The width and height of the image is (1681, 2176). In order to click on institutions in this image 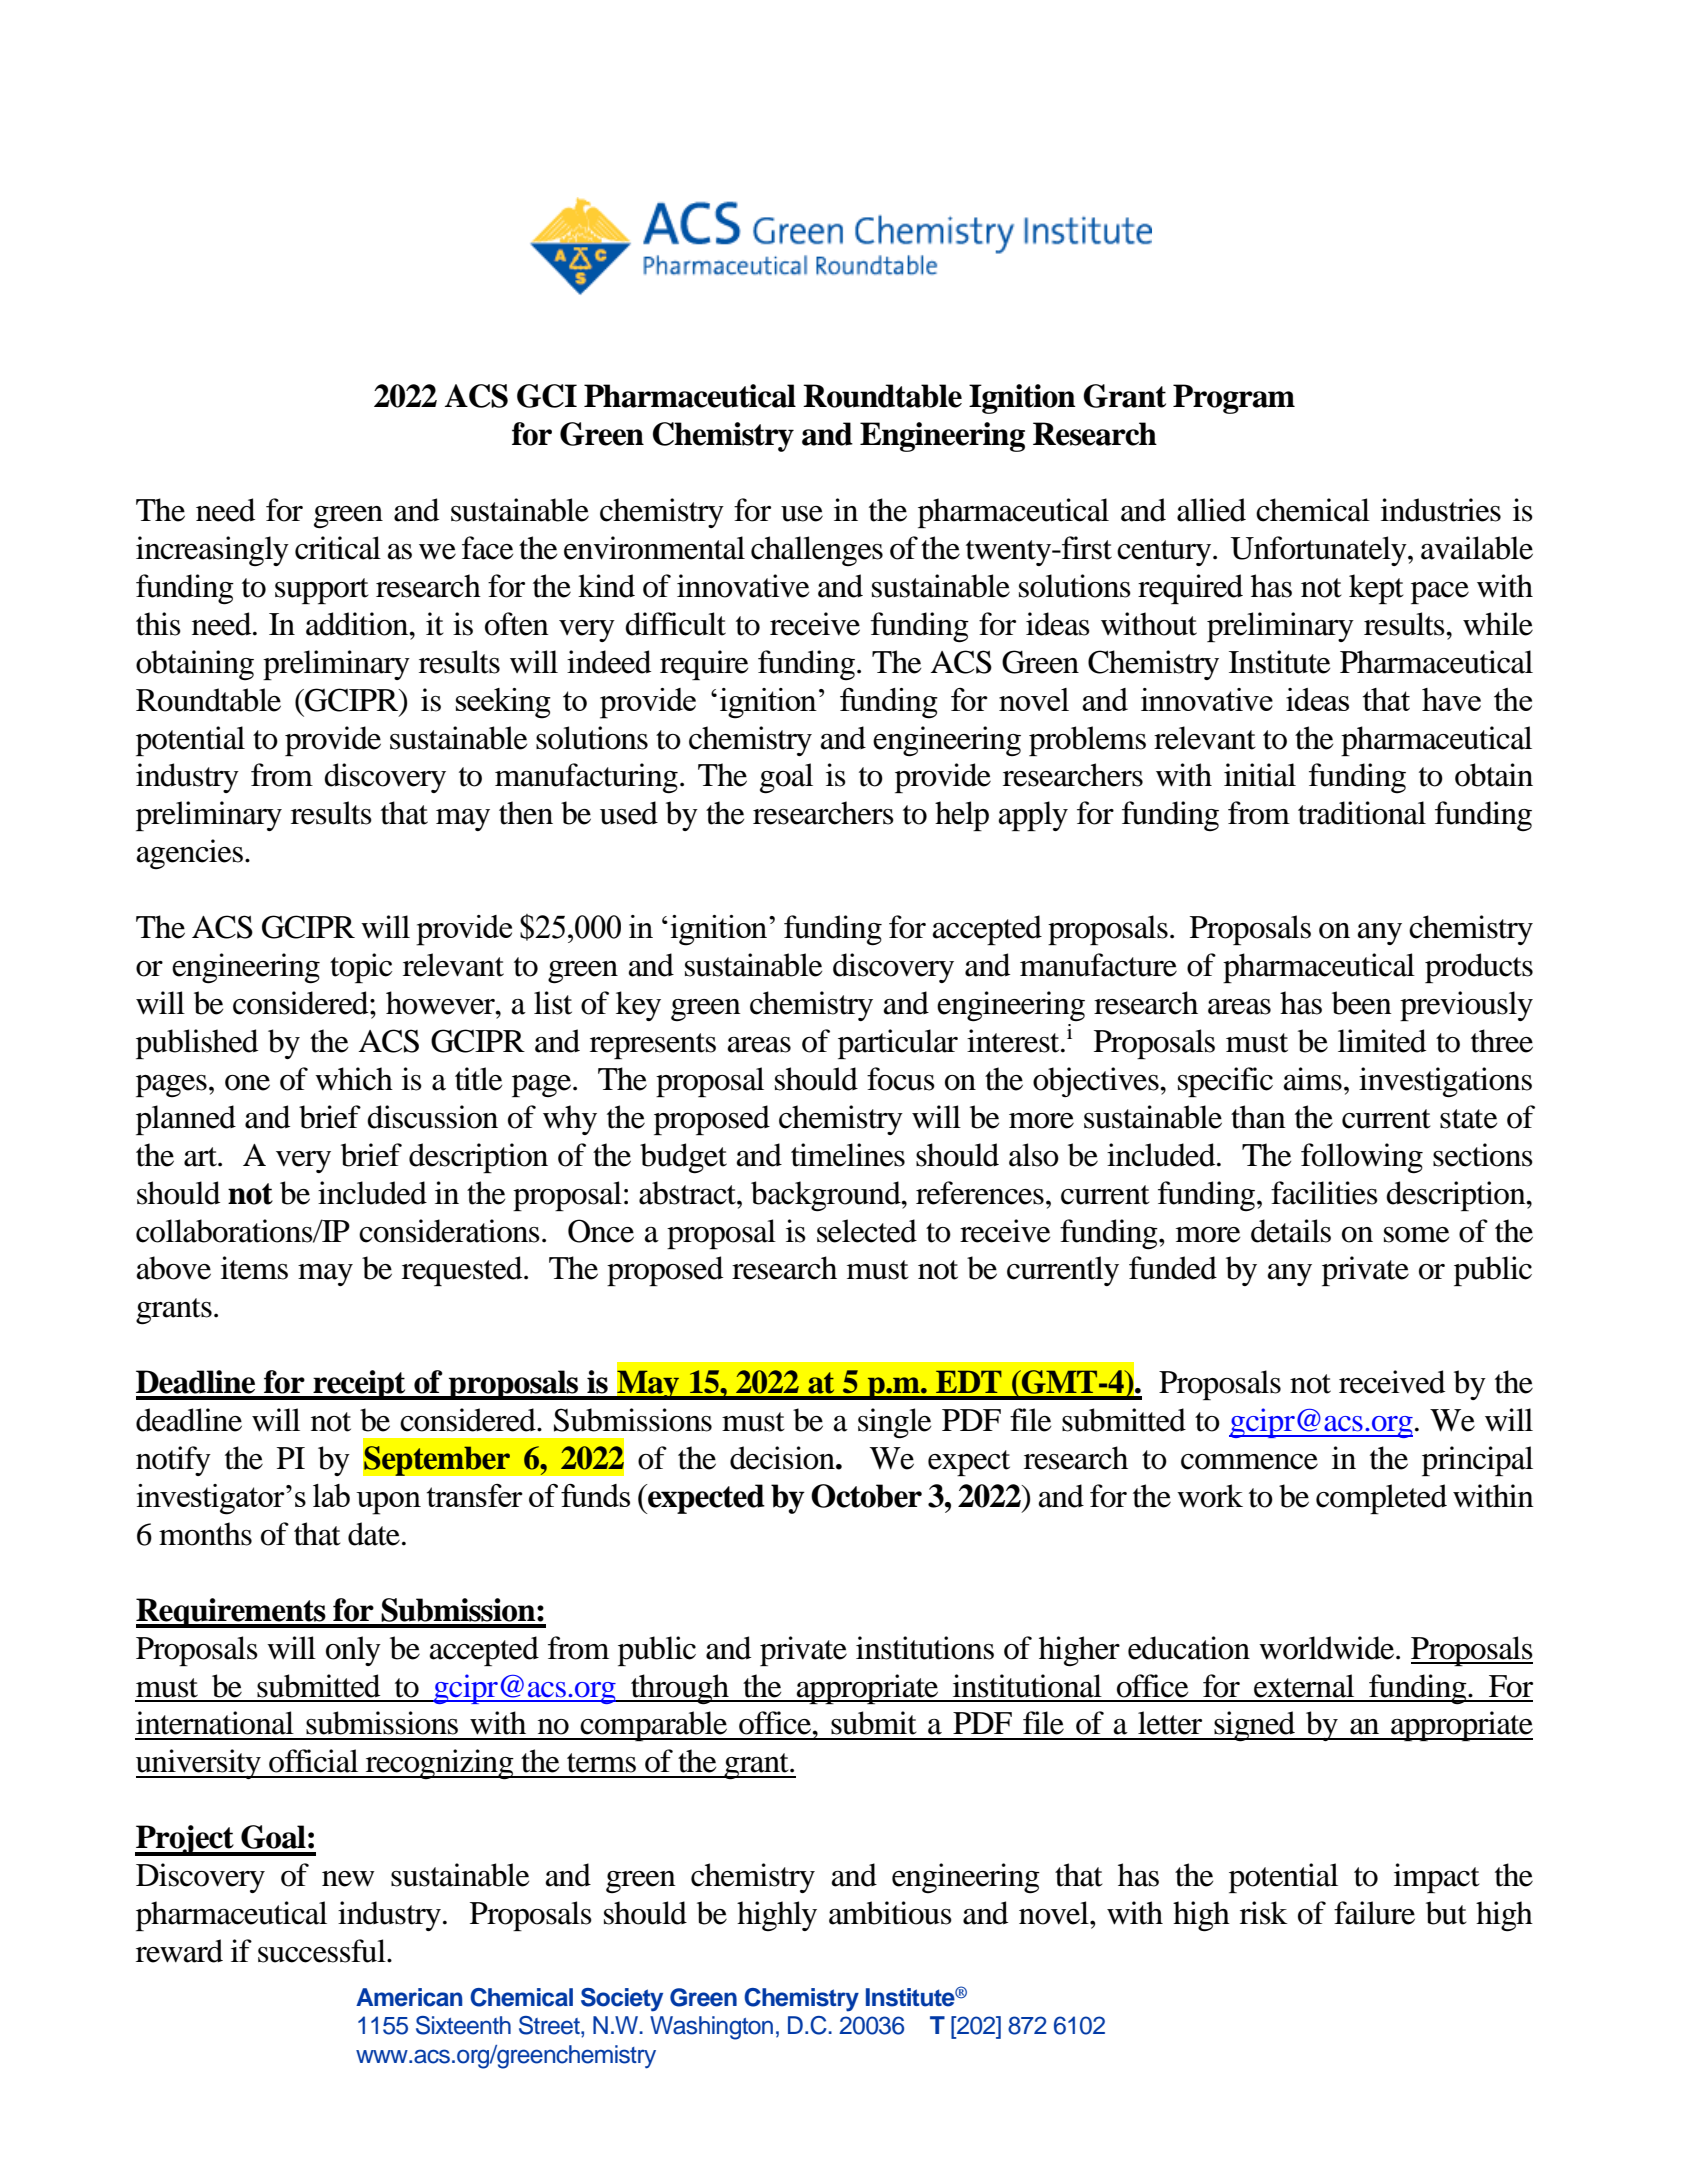, I will do `click(925, 1648)`.
